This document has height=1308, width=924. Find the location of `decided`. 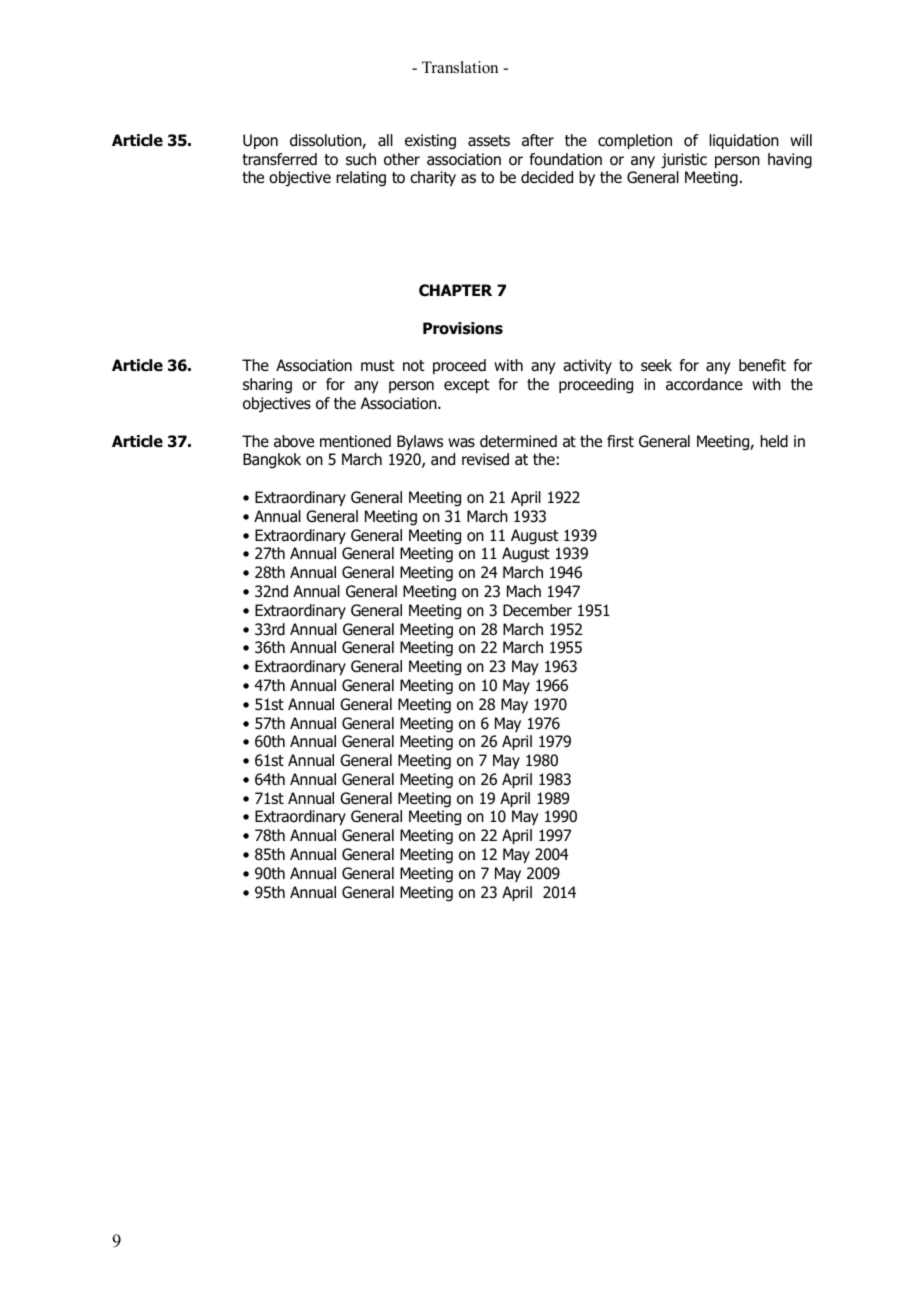

decided is located at coordinates (547, 177).
